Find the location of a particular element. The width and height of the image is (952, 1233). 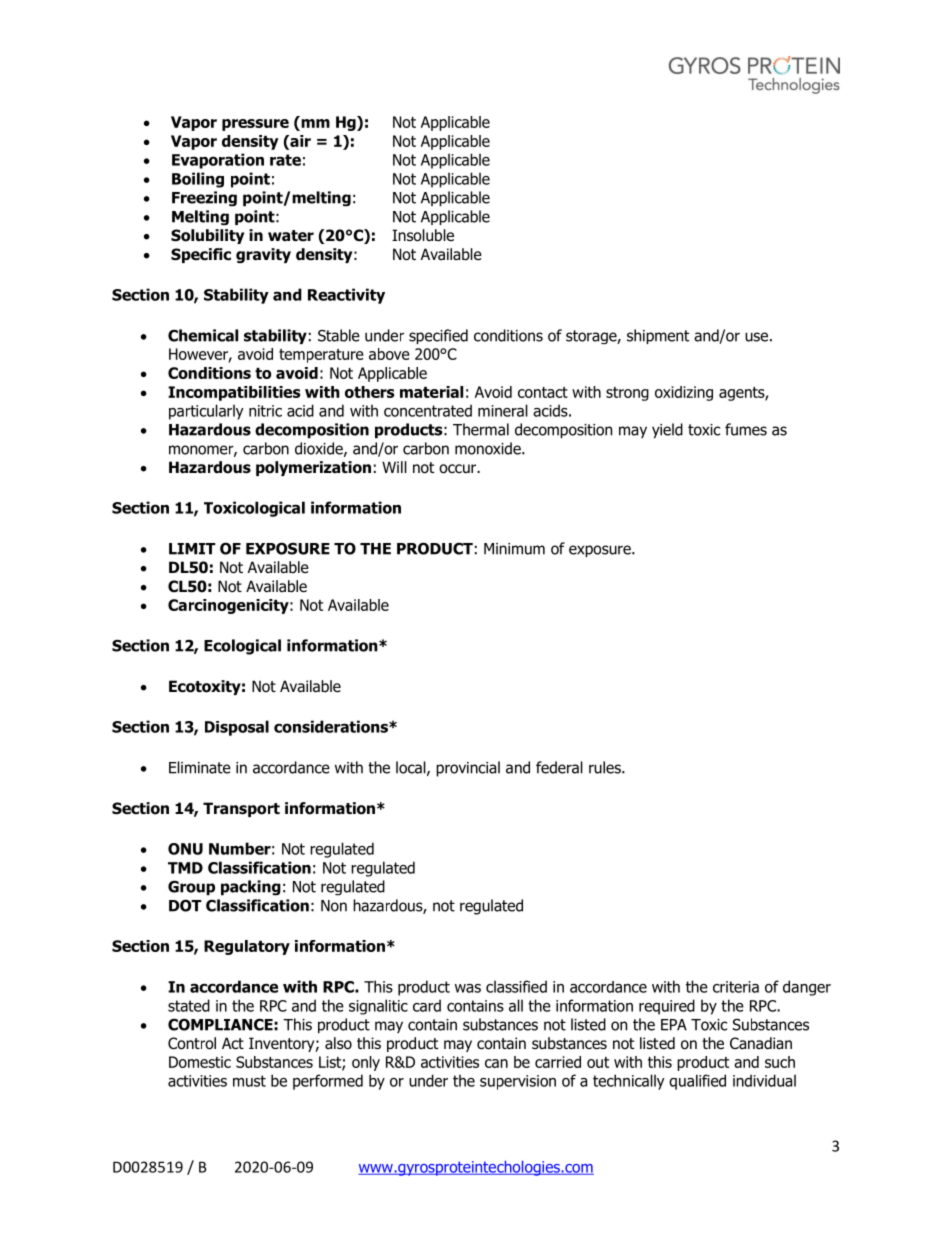

mineral is located at coordinates (503, 410).
